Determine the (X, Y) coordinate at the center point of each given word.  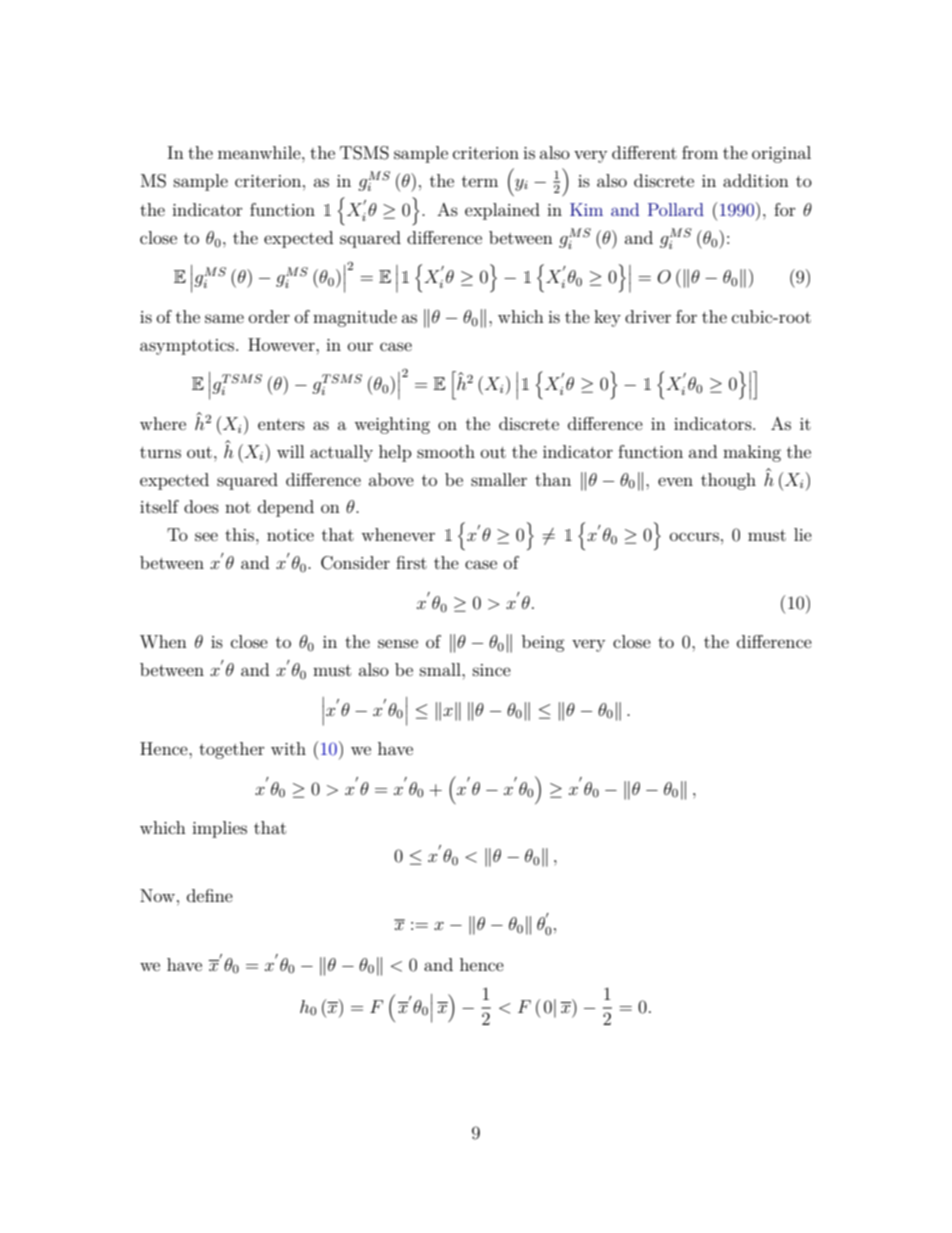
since (492, 670)
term (480, 181)
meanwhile (260, 152)
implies (219, 829)
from (700, 152)
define (210, 895)
